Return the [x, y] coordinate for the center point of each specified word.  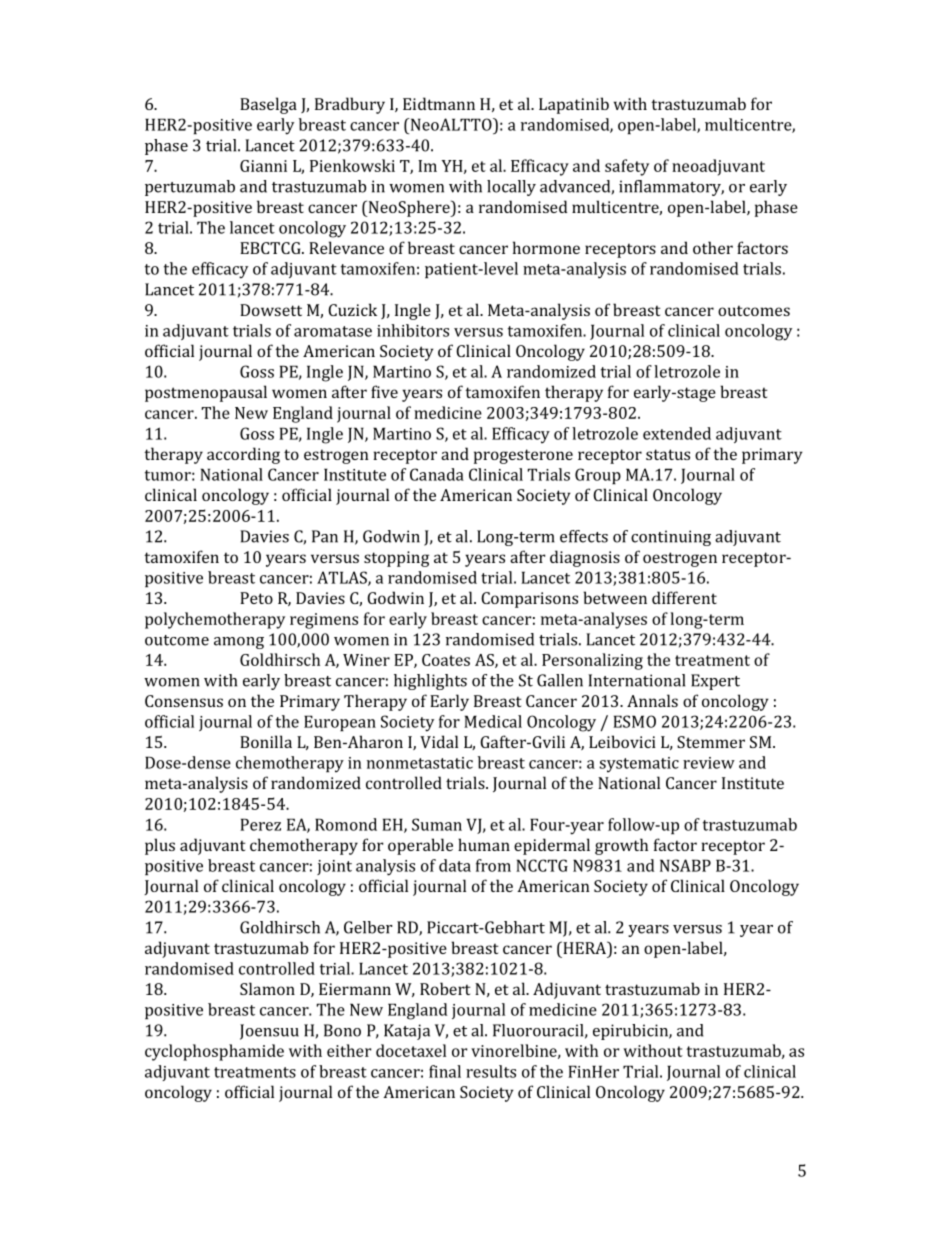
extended [677, 433]
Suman [437, 824]
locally [511, 188]
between [615, 597]
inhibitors [413, 330]
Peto [256, 598]
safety [627, 167]
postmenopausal [206, 393]
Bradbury [350, 105]
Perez [260, 824]
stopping [396, 559]
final [445, 1071]
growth [621, 846]
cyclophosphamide [214, 1052]
